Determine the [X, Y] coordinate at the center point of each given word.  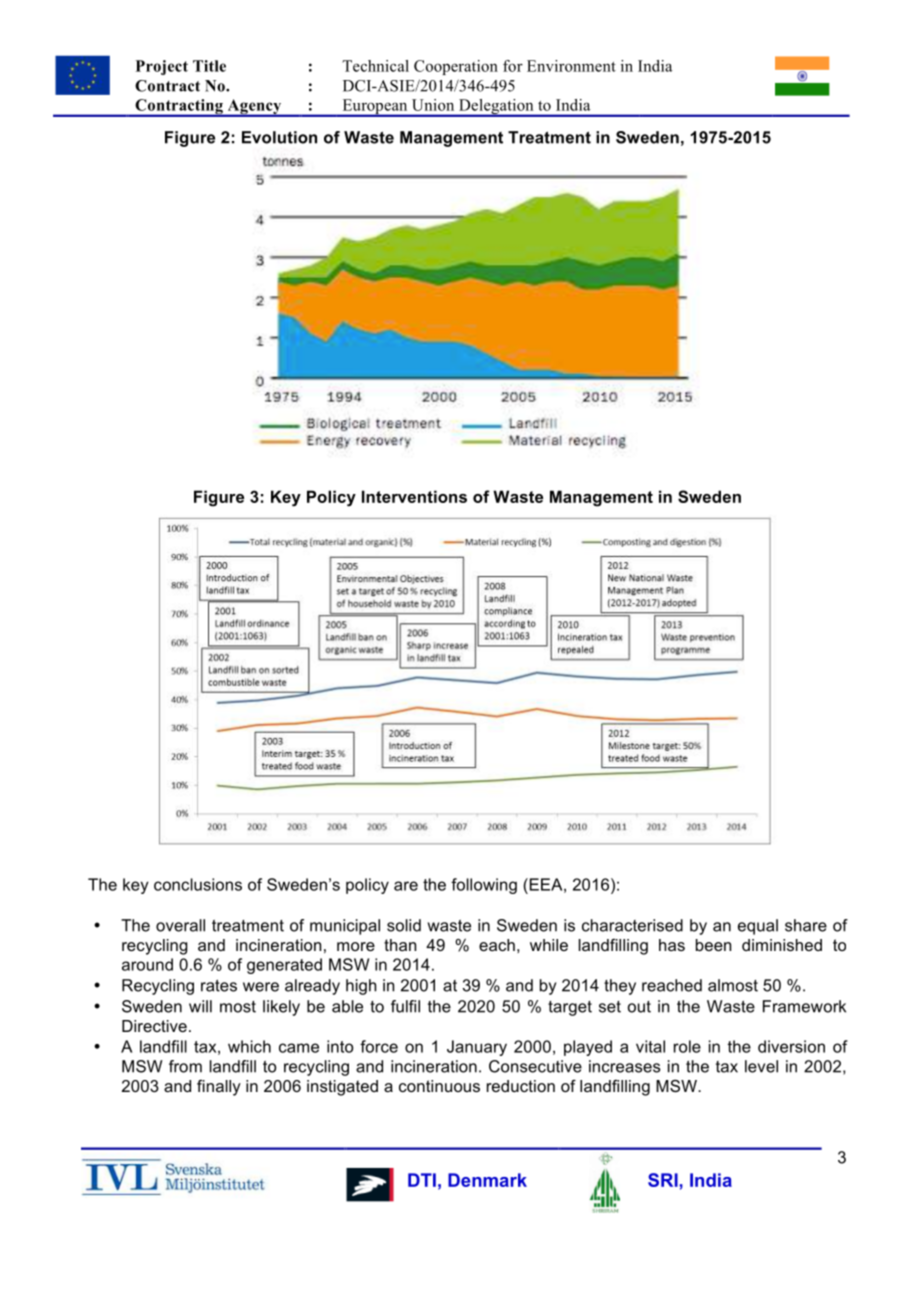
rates [219, 985]
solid [404, 925]
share [806, 925]
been [713, 945]
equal [758, 927]
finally [219, 1088]
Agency [254, 108]
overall [180, 925]
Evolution [279, 137]
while [549, 945]
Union [433, 105]
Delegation [496, 108]
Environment [571, 66]
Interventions [414, 496]
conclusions [198, 884]
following [484, 886]
